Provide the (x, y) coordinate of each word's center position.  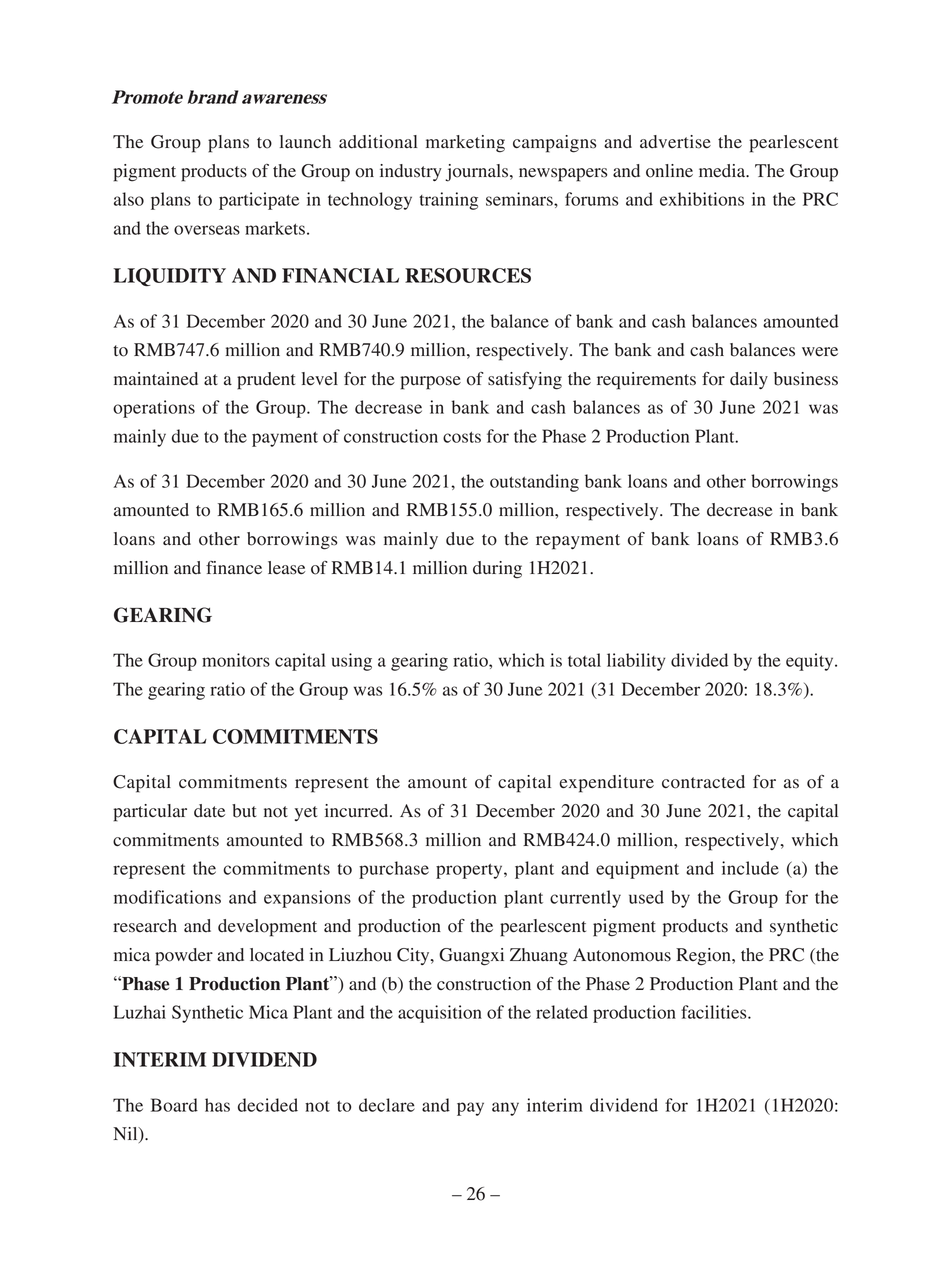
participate (259, 201)
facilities (715, 1012)
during (497, 570)
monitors (236, 660)
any (505, 1109)
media (723, 171)
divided (699, 660)
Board (174, 1105)
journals (478, 173)
